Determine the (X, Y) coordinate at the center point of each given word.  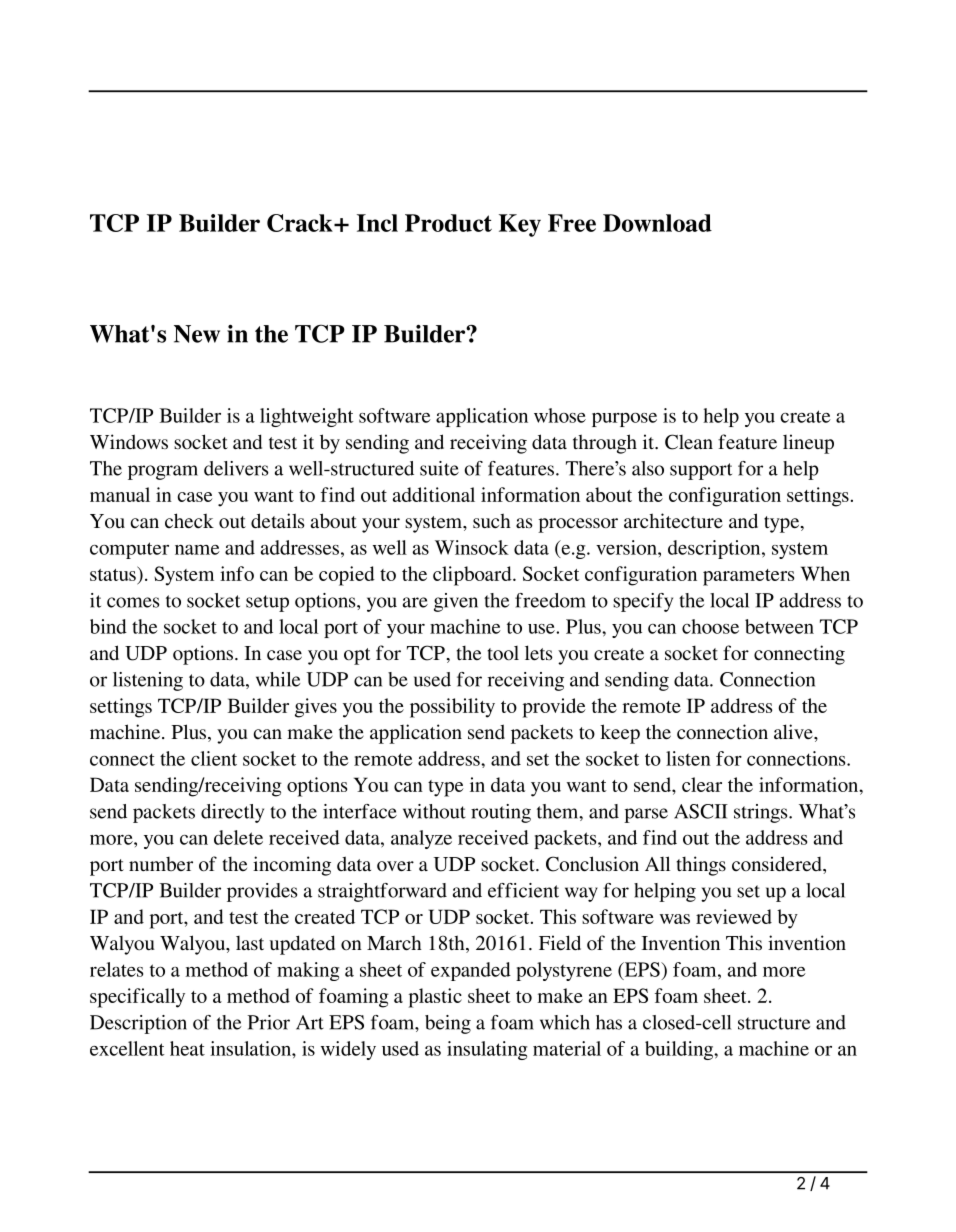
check (189, 520)
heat (187, 1048)
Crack (301, 223)
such (492, 520)
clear (702, 784)
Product (448, 223)
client (214, 758)
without (434, 811)
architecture (673, 521)
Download (657, 223)
